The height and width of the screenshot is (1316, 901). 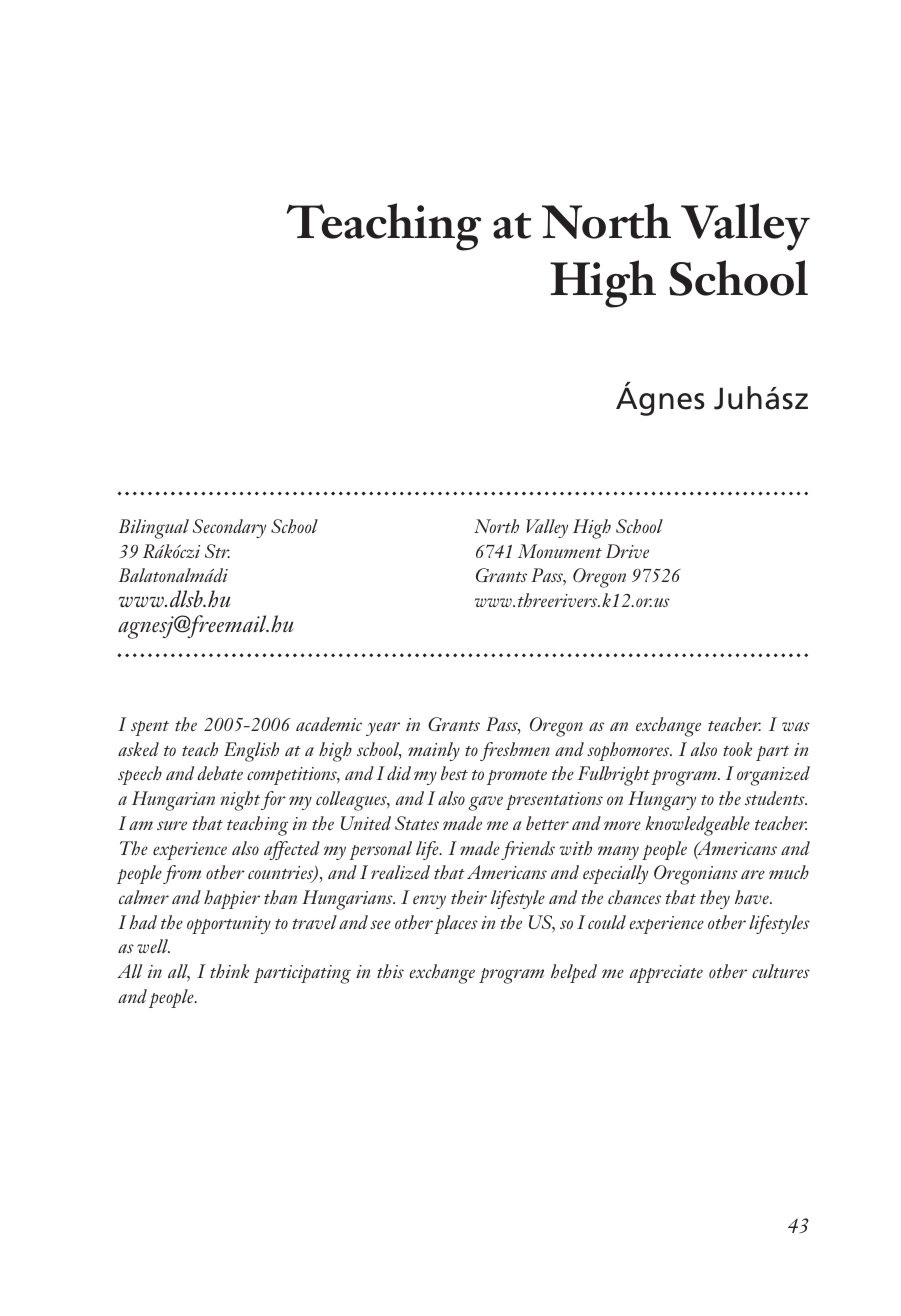 What do you see at coordinates (560, 551) in the screenshot?
I see `Monument` at bounding box center [560, 551].
